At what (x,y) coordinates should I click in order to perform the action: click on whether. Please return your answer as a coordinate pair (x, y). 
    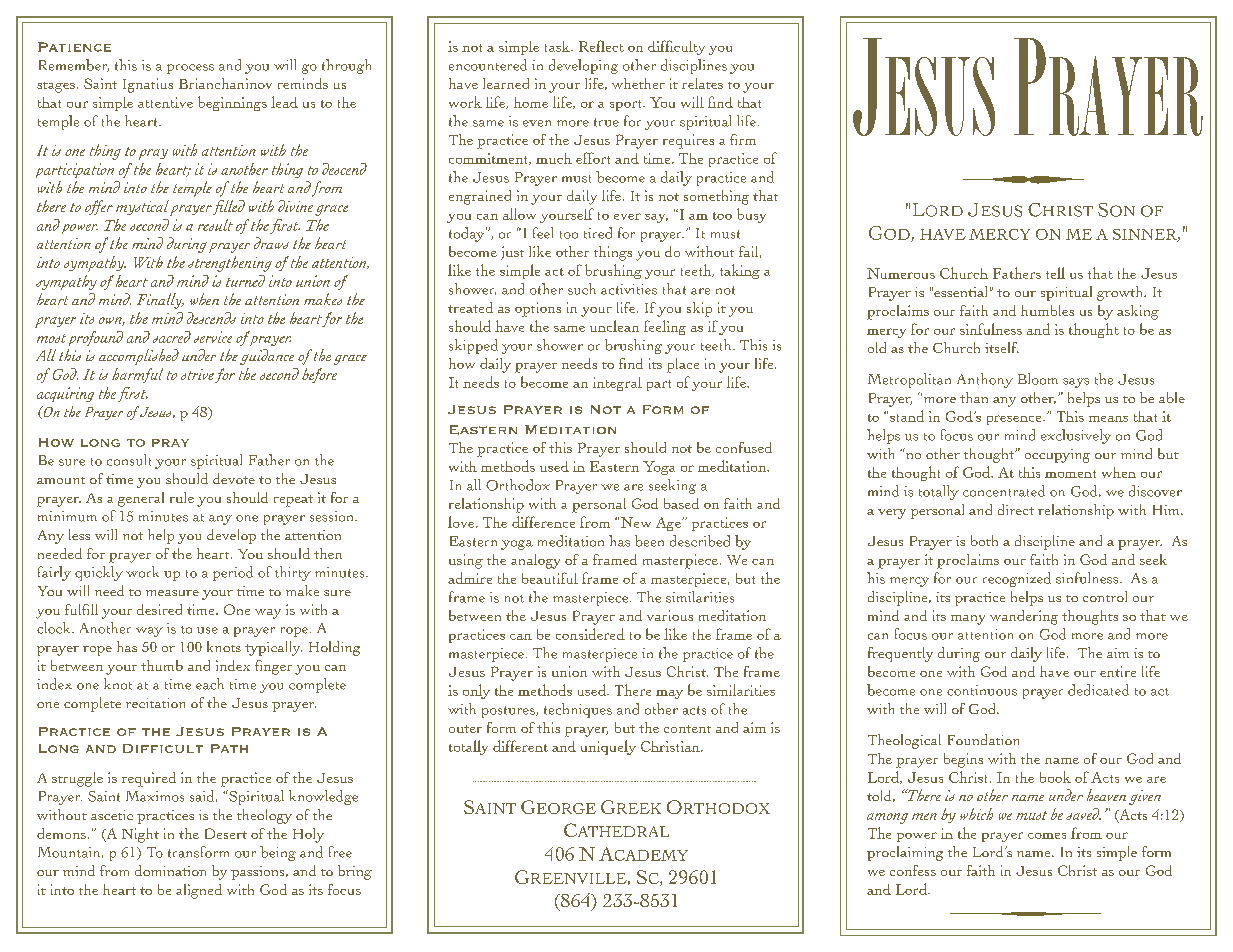
    Looking at the image, I should click on (638, 83).
